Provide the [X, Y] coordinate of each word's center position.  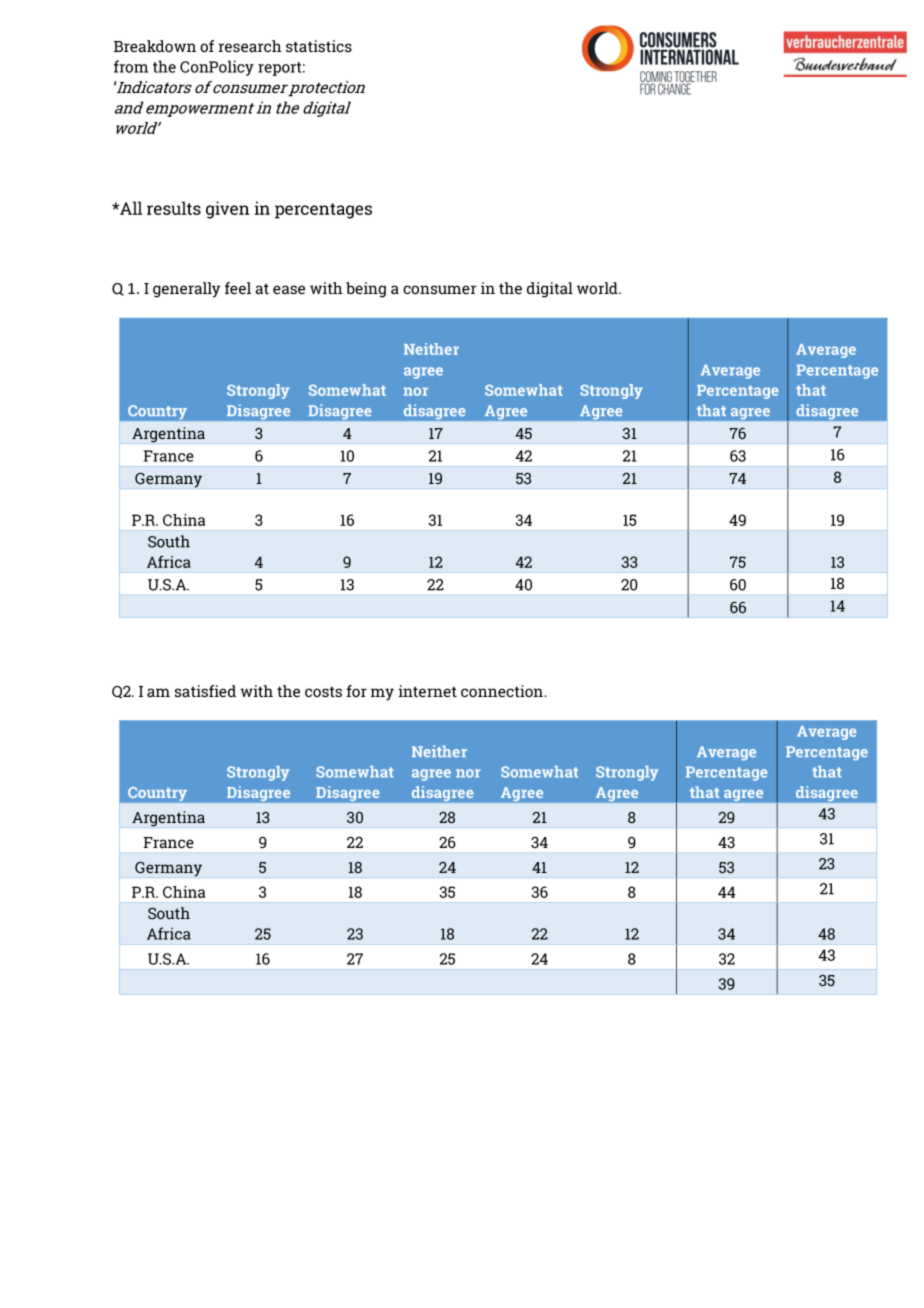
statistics [319, 46]
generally [186, 290]
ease [289, 290]
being [366, 290]
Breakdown [155, 46]
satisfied [205, 691]
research [250, 46]
